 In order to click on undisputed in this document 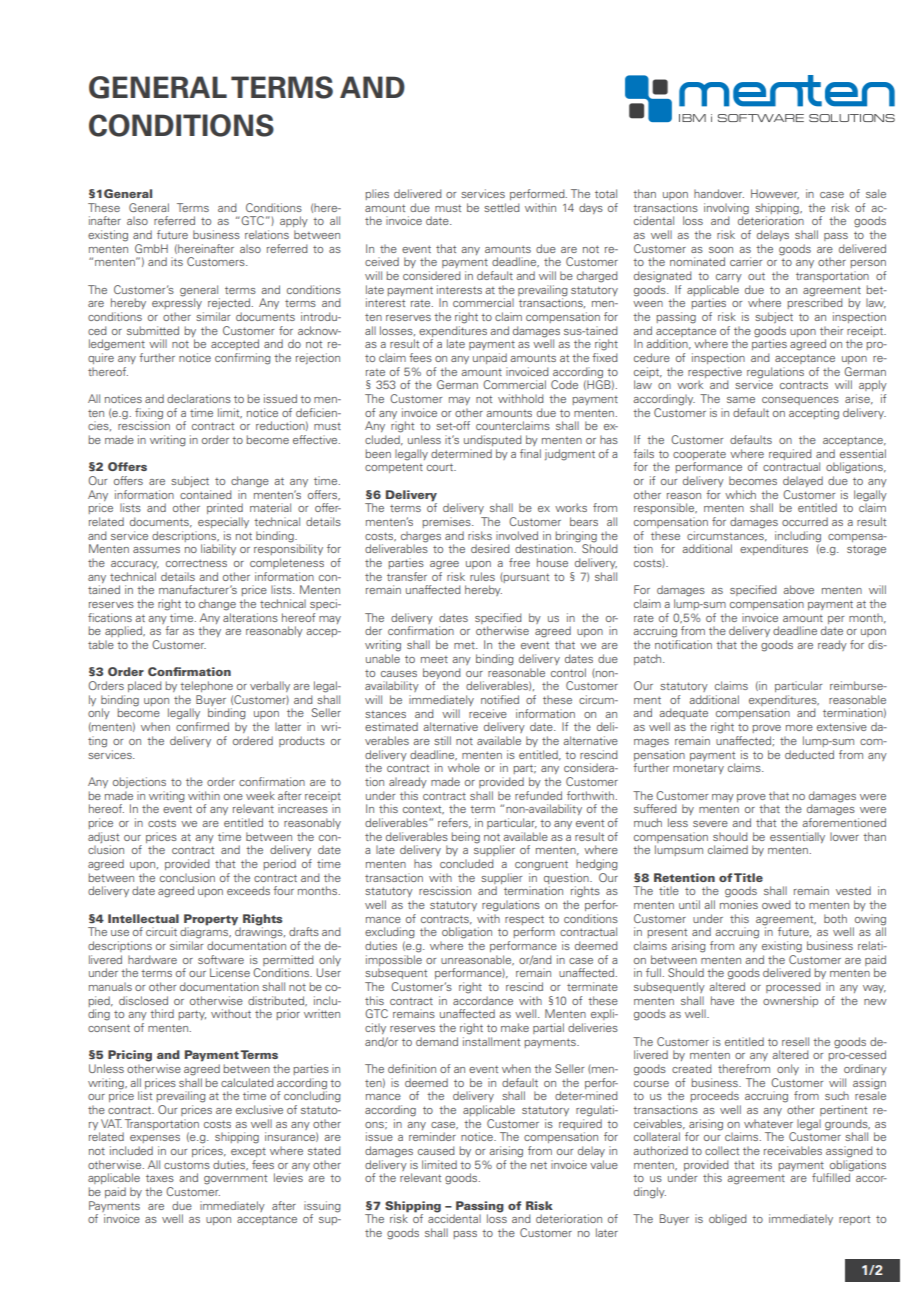, I will do `click(493, 440)`.
